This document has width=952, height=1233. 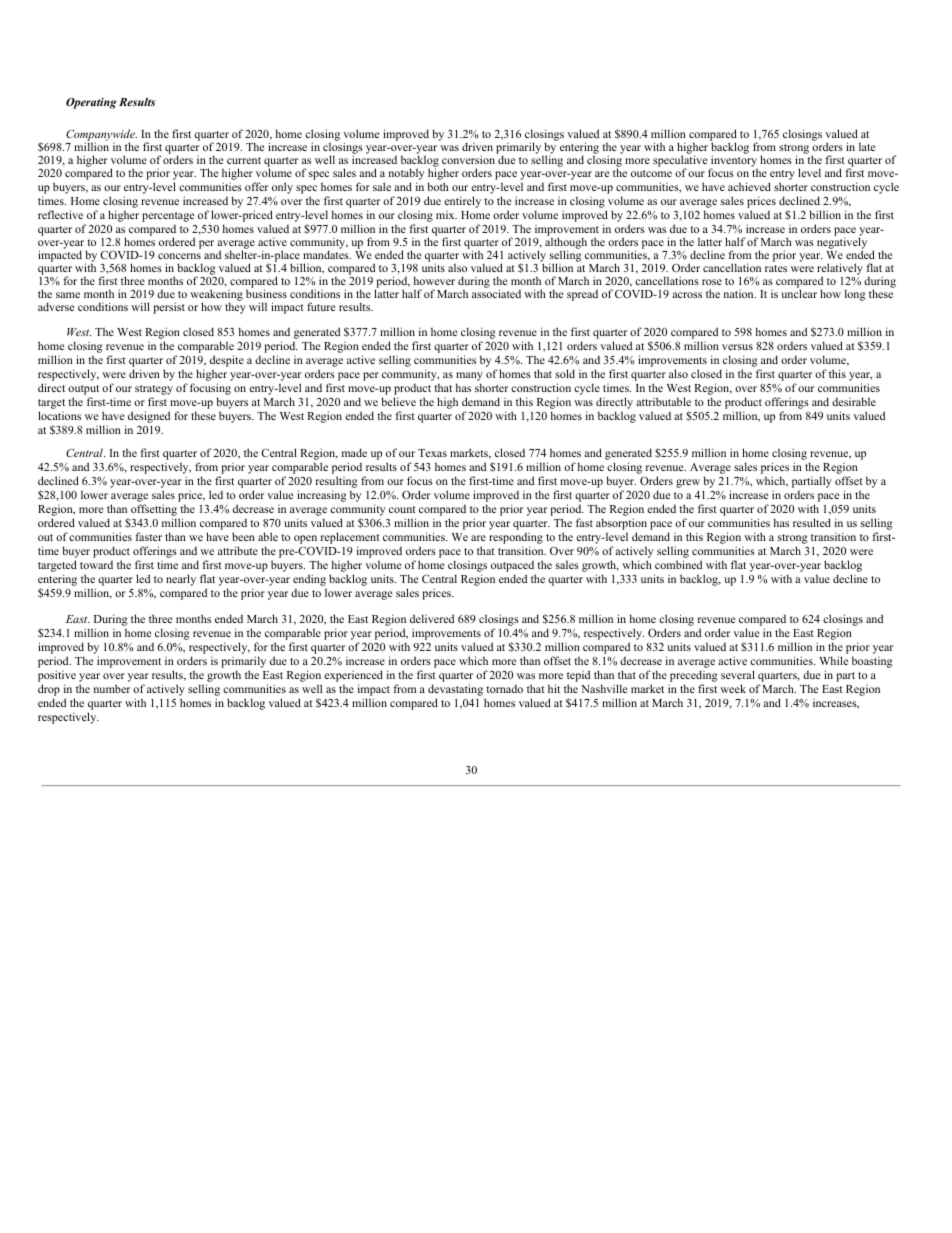 What do you see at coordinates (688, 483) in the document?
I see `grew` at bounding box center [688, 483].
